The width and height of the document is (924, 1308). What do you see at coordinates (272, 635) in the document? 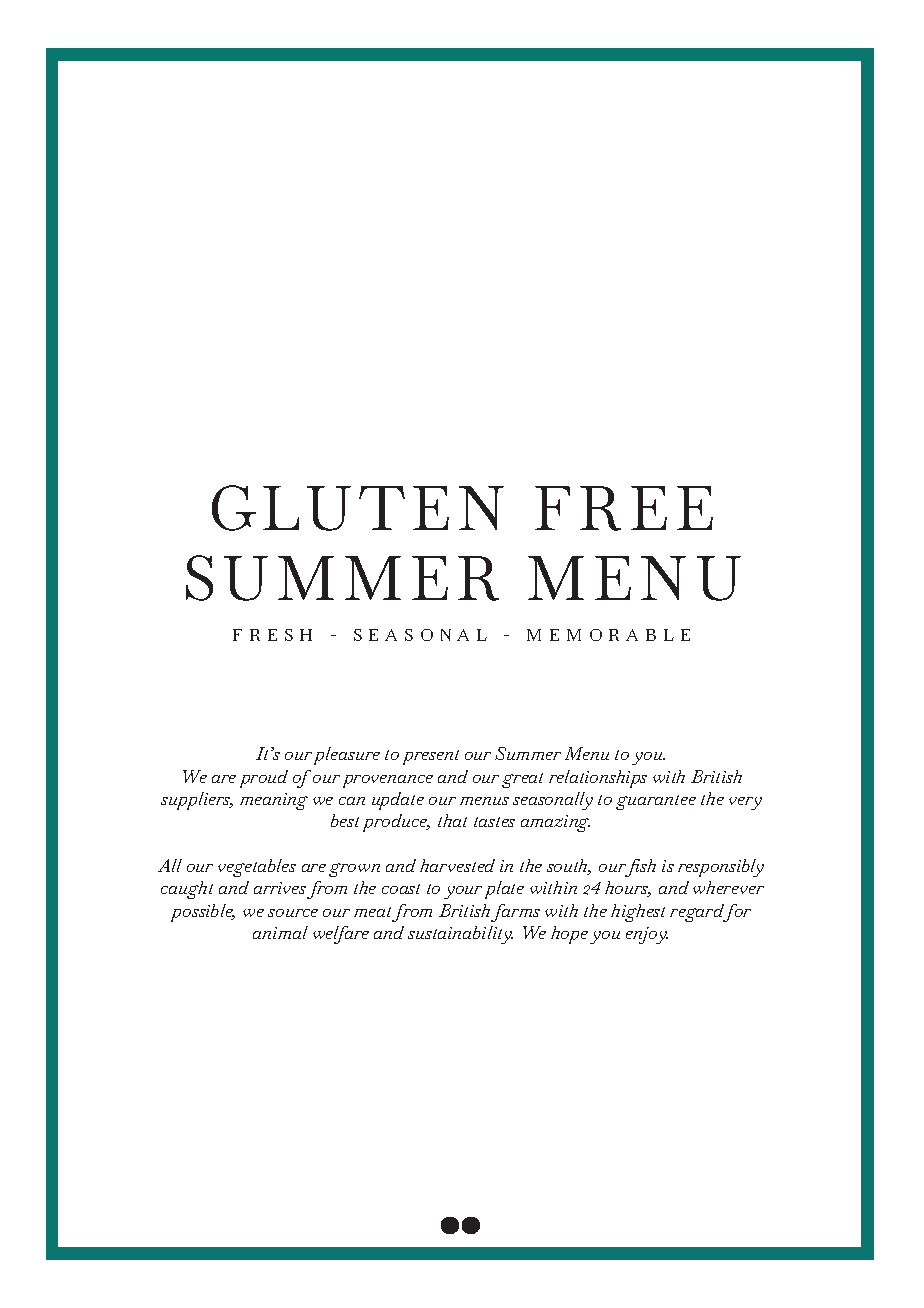
I see `FRESH` at bounding box center [272, 635].
